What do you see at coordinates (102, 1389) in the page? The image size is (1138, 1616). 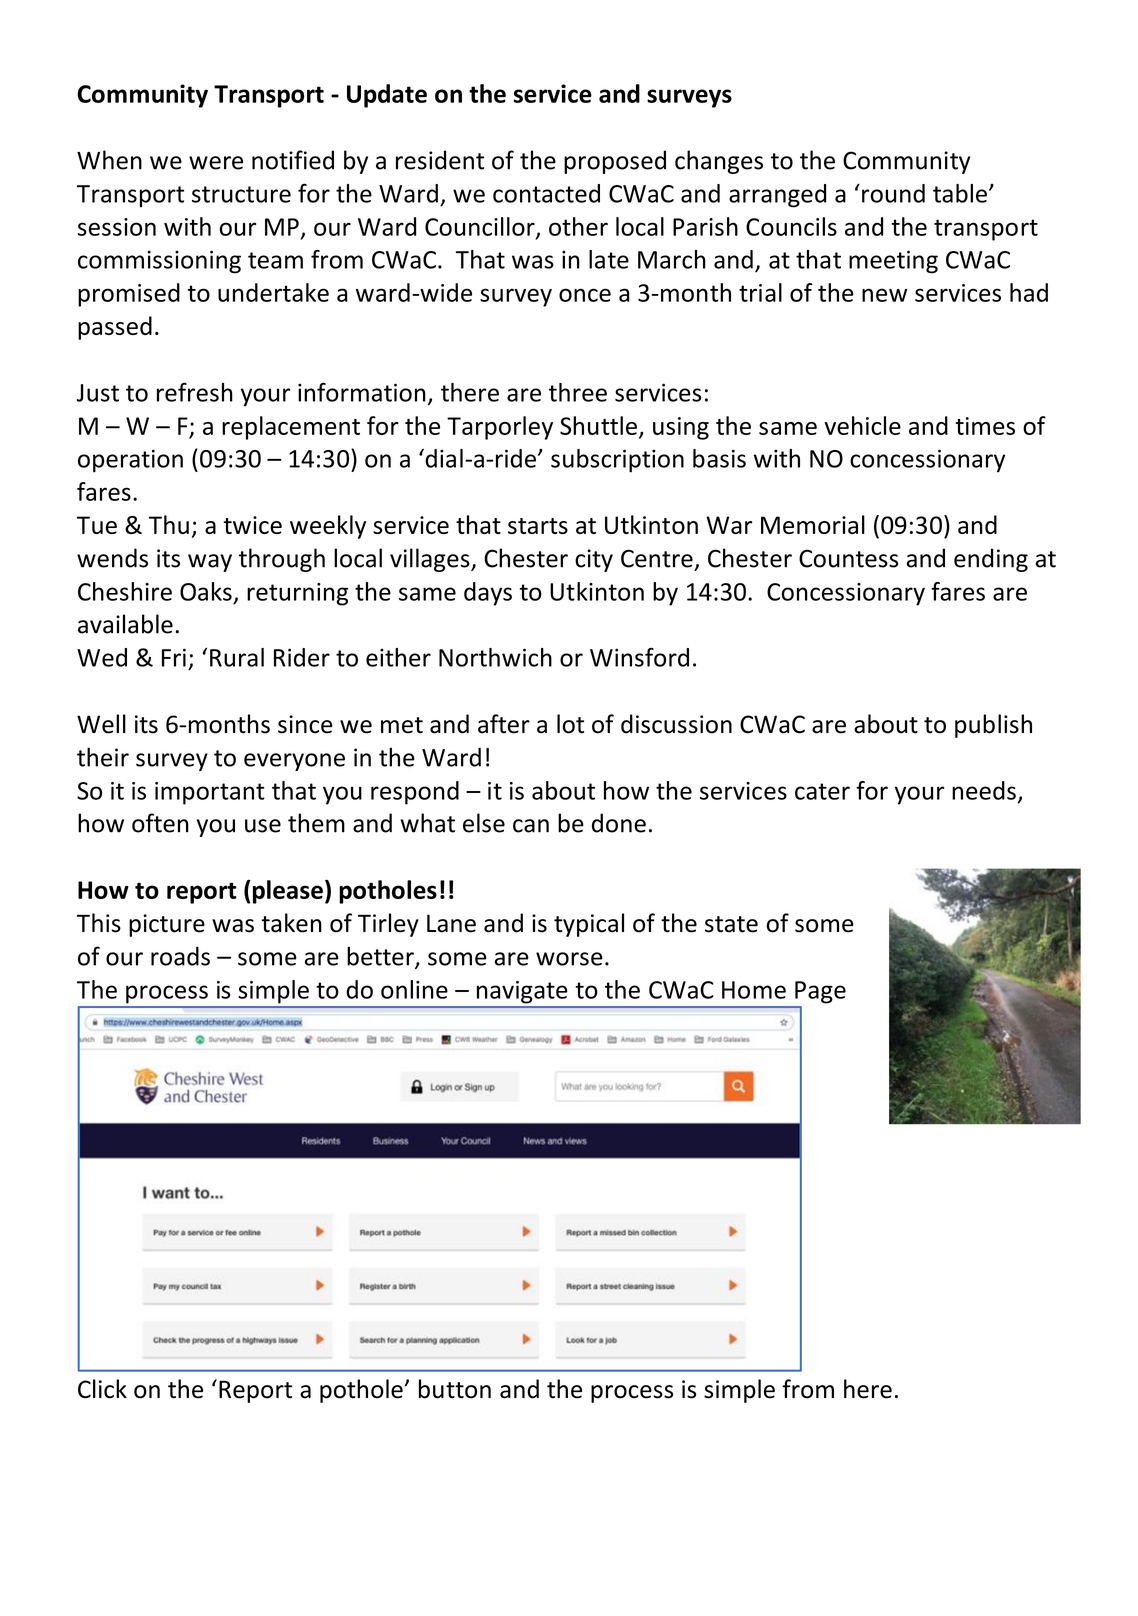 I see `Click` at bounding box center [102, 1389].
